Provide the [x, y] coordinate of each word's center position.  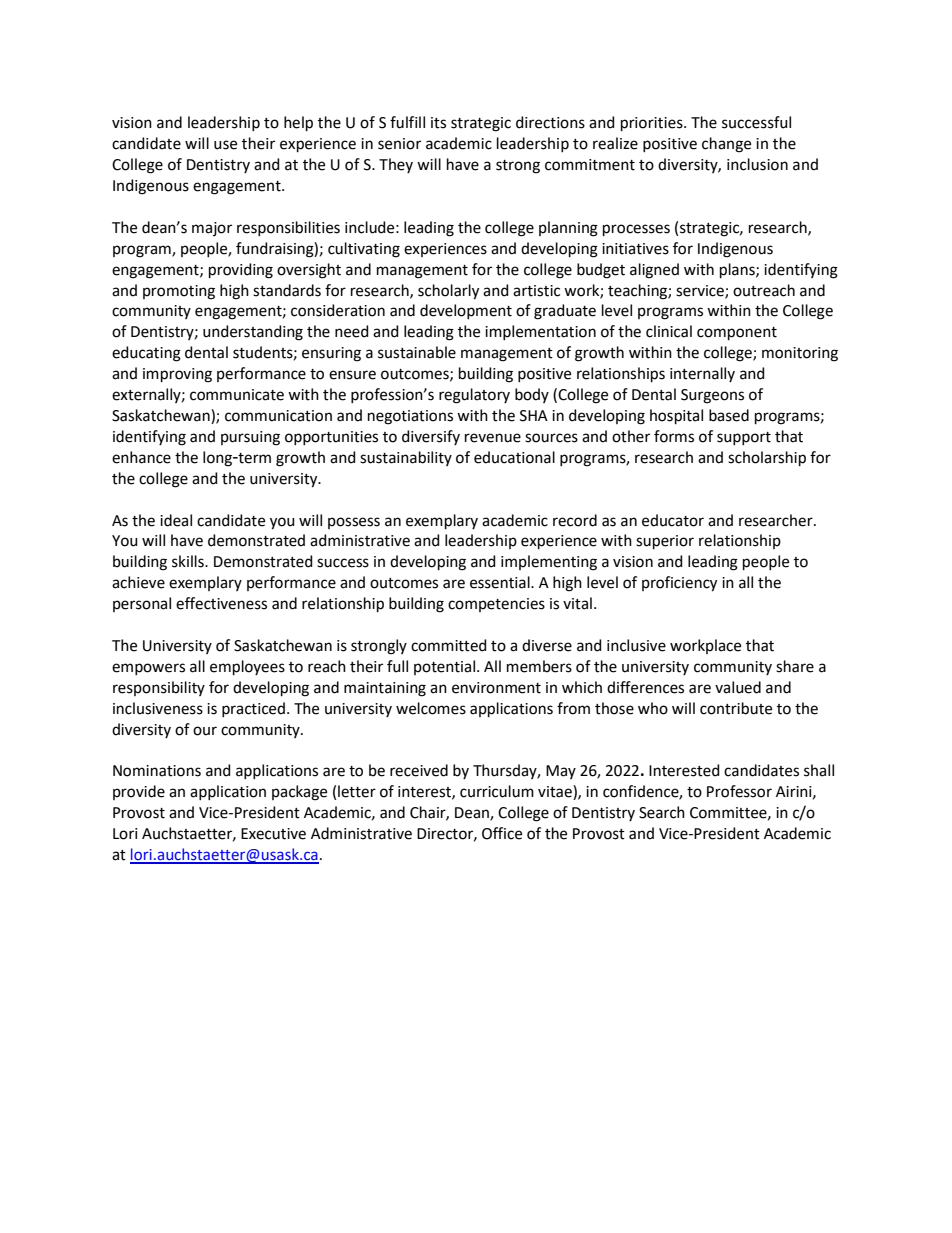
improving [177, 375]
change [726, 145]
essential [501, 582]
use [225, 145]
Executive [273, 834]
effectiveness [221, 603]
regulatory [474, 396]
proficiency [679, 584]
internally [702, 374]
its [438, 123]
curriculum [497, 791]
